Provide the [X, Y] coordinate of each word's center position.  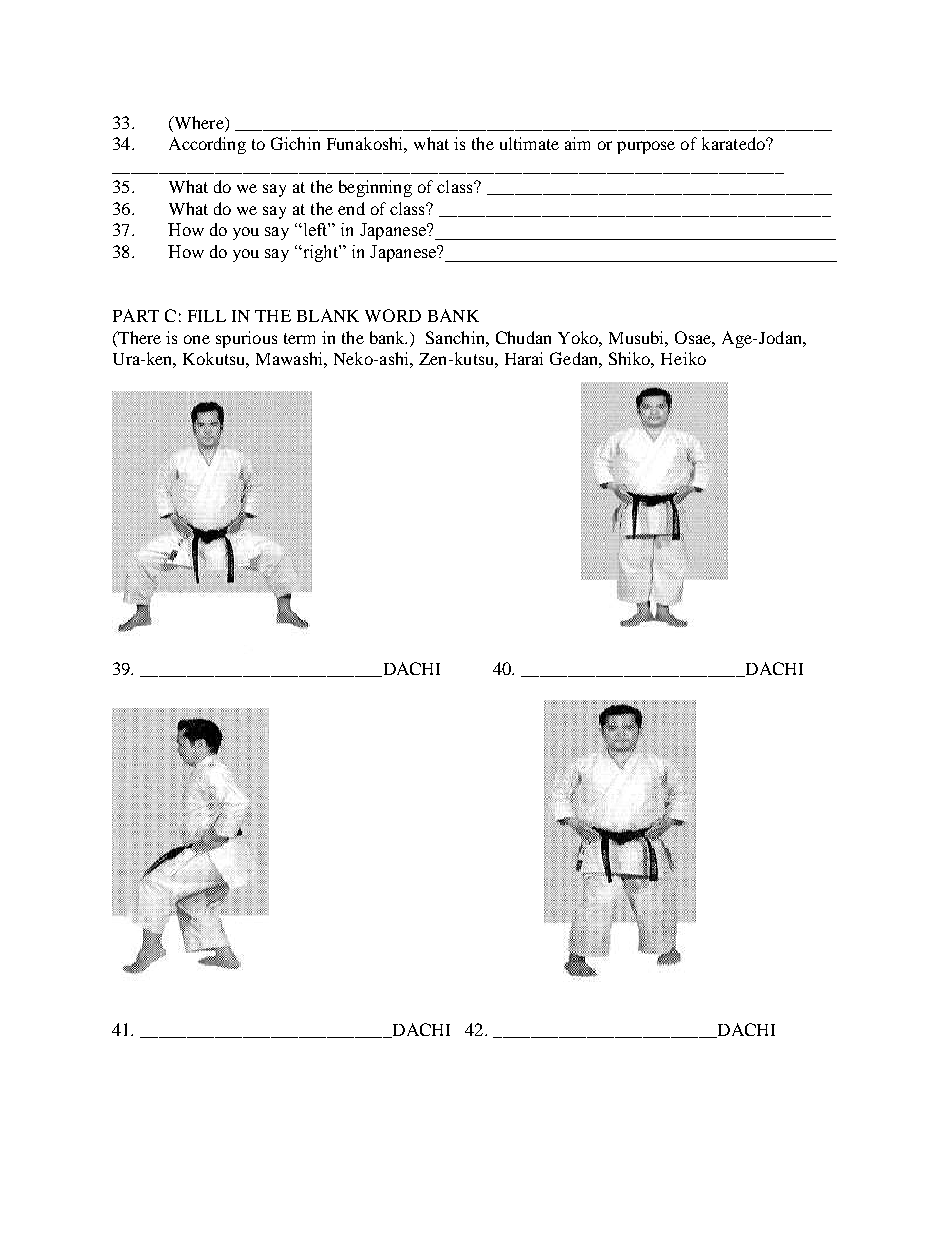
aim [577, 143]
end [351, 208]
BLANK [328, 315]
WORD [393, 315]
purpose [646, 147]
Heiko [683, 358]
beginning [375, 188]
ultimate [529, 143]
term [299, 338]
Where [199, 124]
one [197, 339]
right [320, 253]
